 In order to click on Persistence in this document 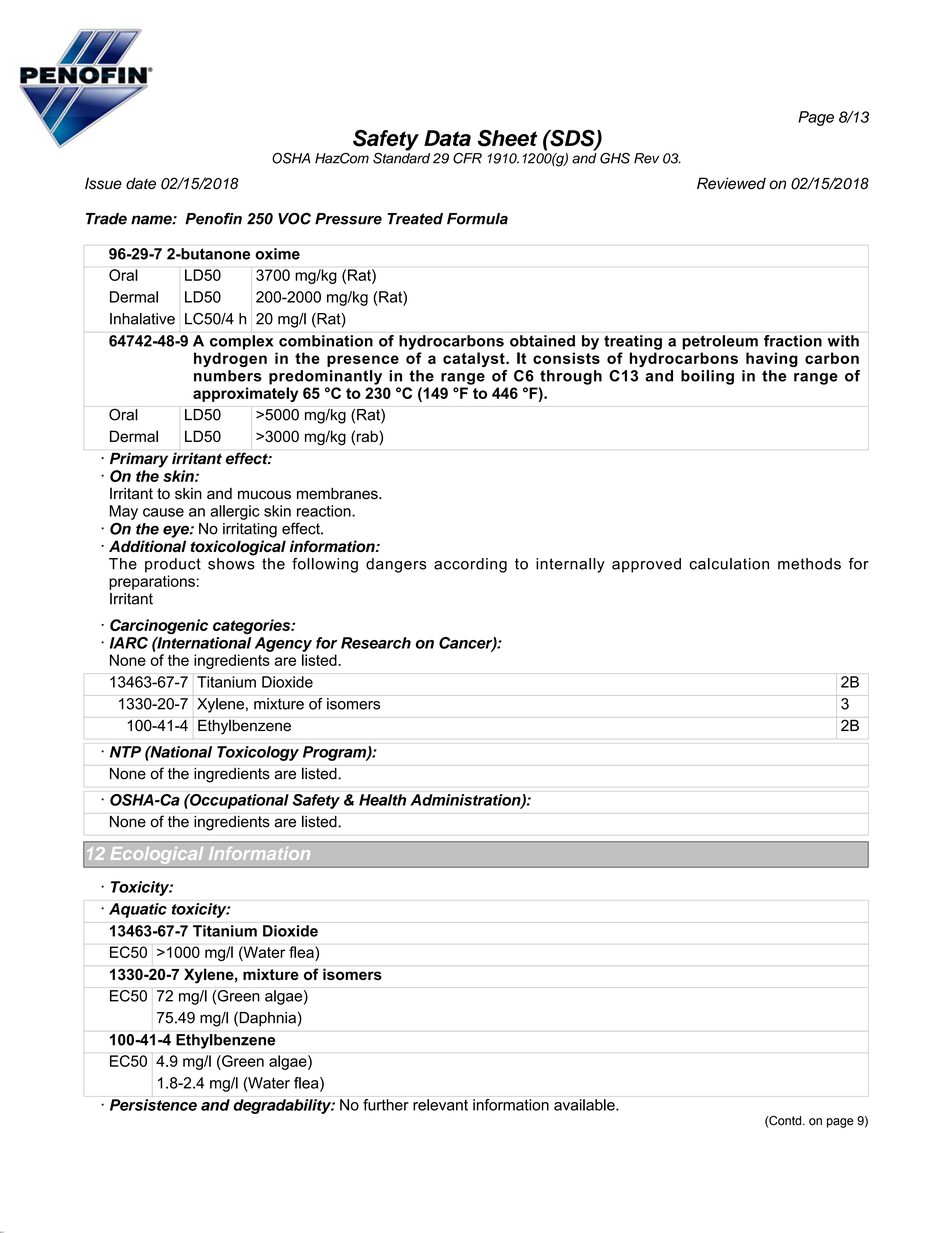, I will do `click(153, 1105)`.
